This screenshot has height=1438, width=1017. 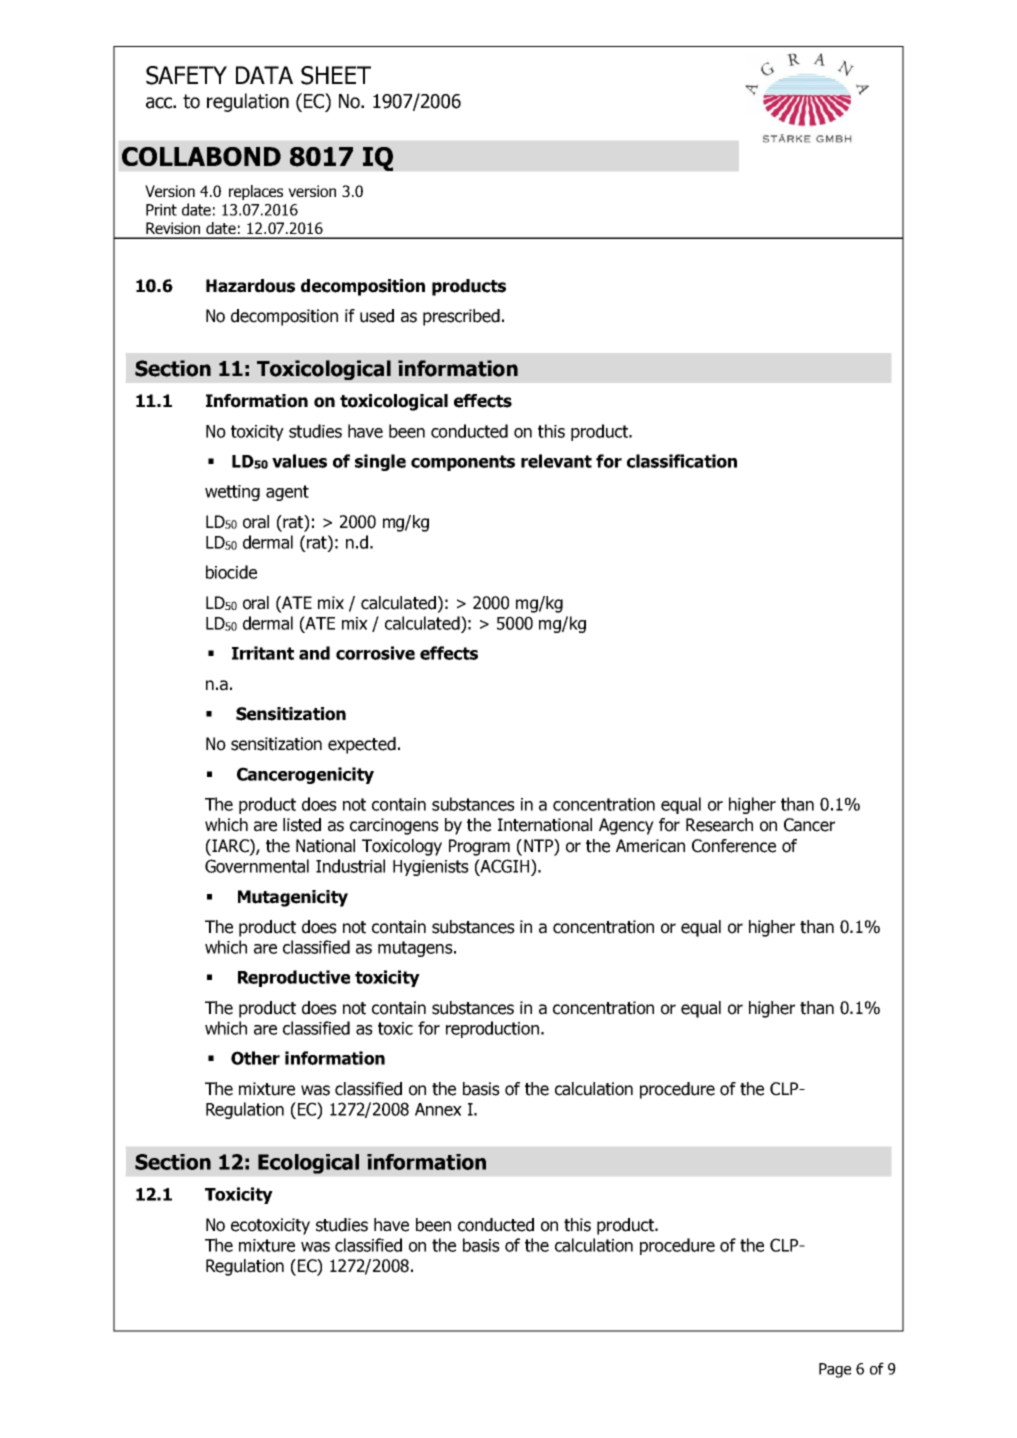 I want to click on DATA, so click(x=264, y=75).
